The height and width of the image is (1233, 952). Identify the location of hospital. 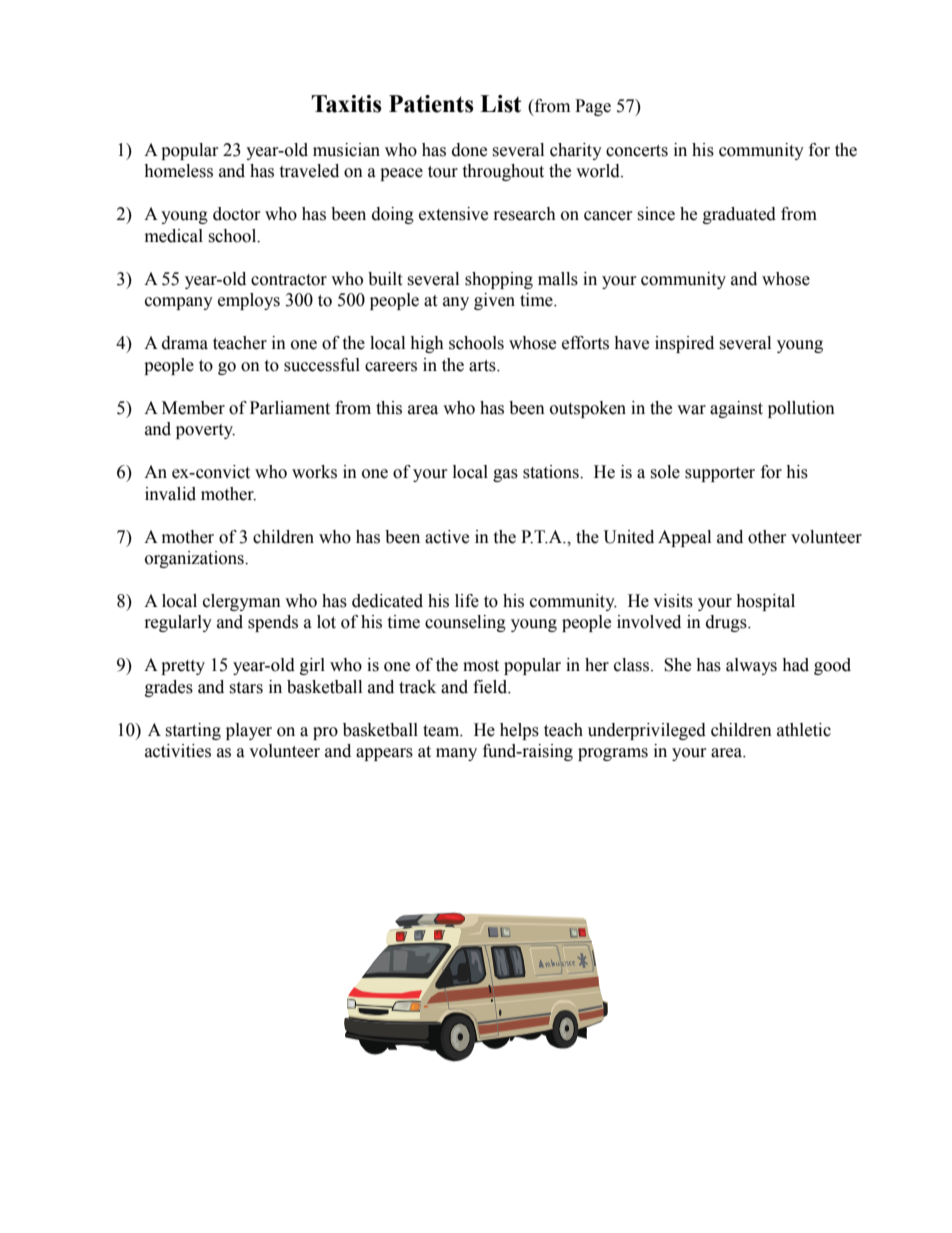
(765, 602).
